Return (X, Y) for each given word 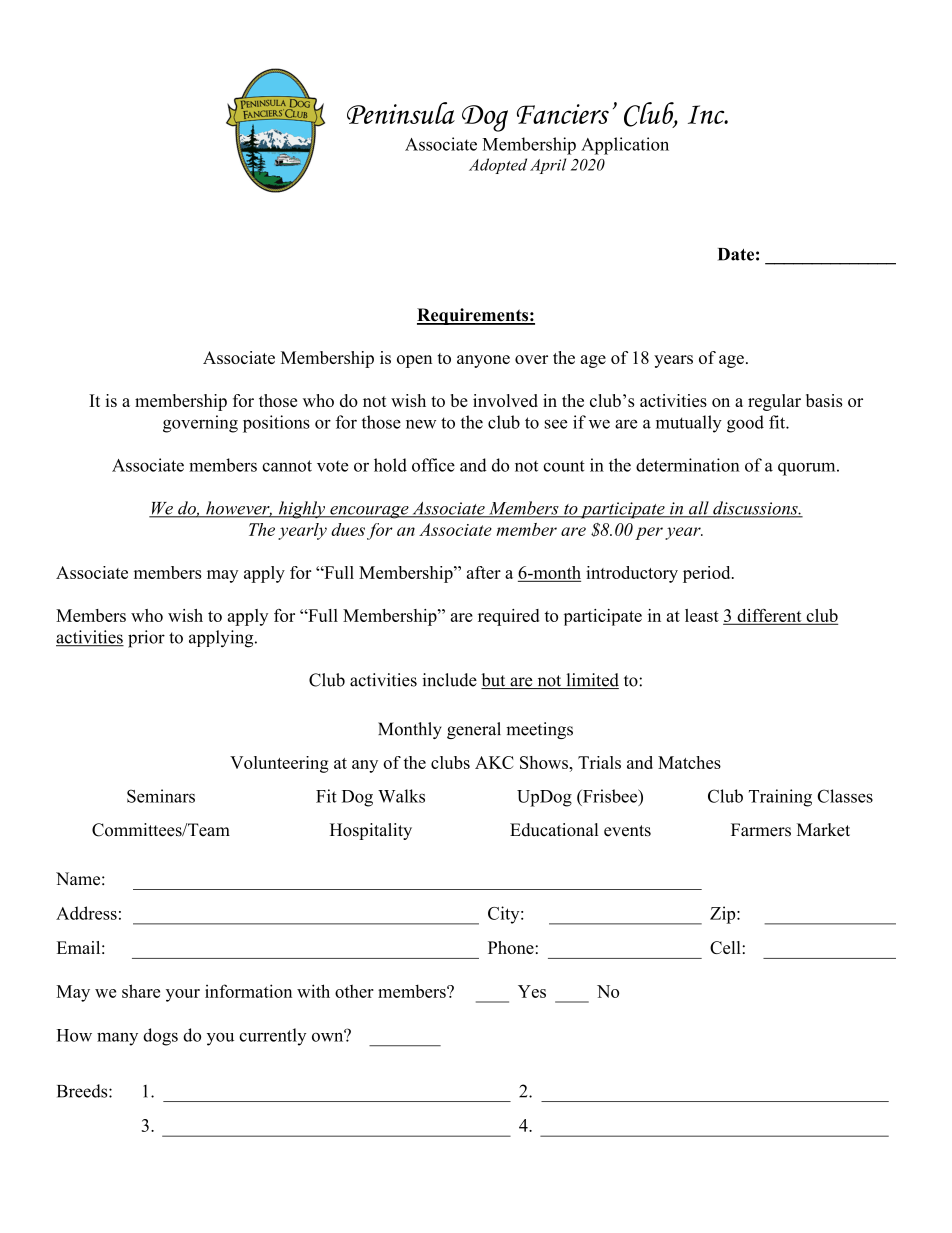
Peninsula (401, 113)
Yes (532, 991)
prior (146, 639)
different (769, 616)
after (484, 572)
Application (625, 146)
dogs (160, 1037)
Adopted (498, 166)
